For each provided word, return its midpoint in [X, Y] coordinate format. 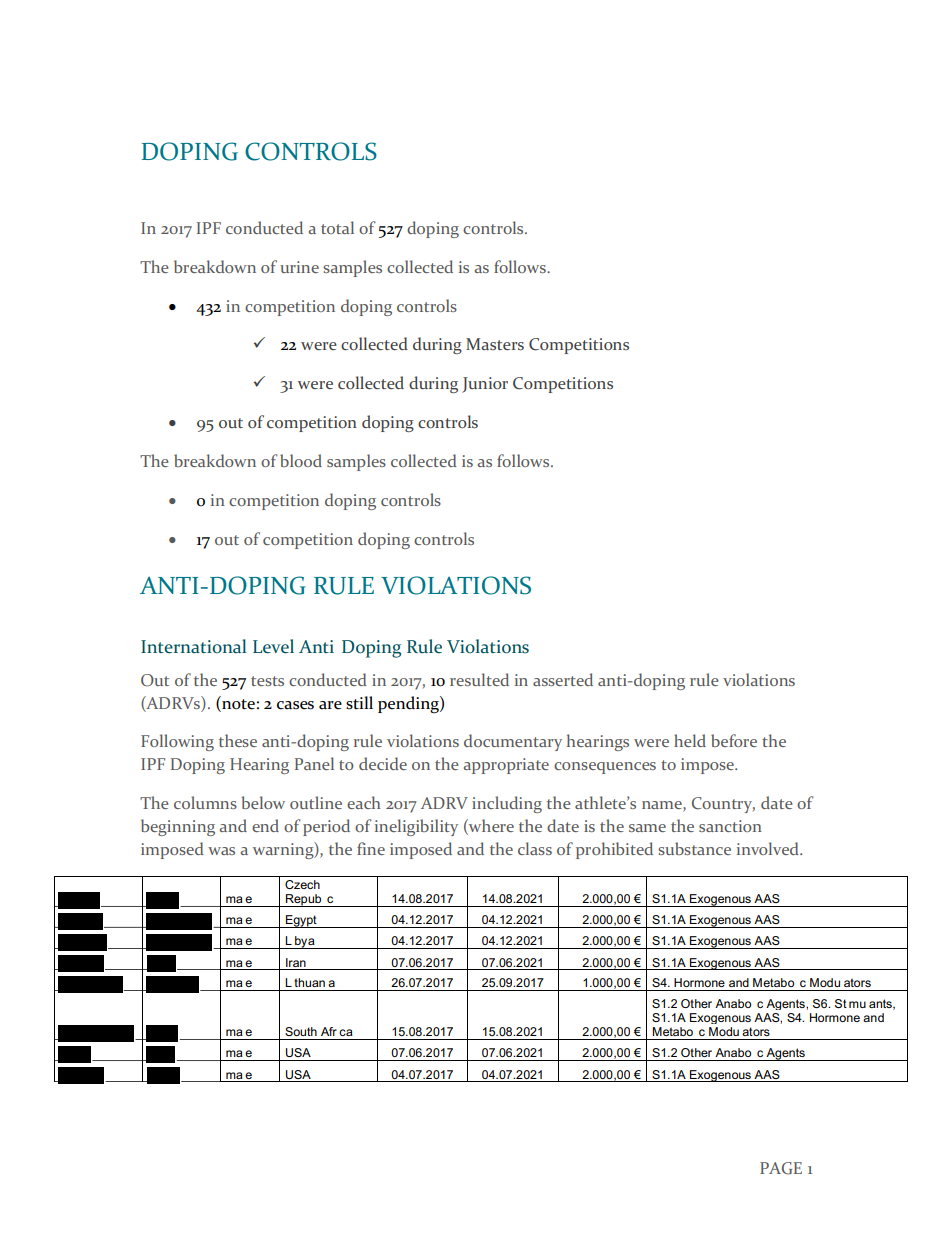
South [301, 1031]
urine [299, 267]
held [690, 740]
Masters [495, 344]
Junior [485, 385]
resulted [479, 679]
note [237, 703]
